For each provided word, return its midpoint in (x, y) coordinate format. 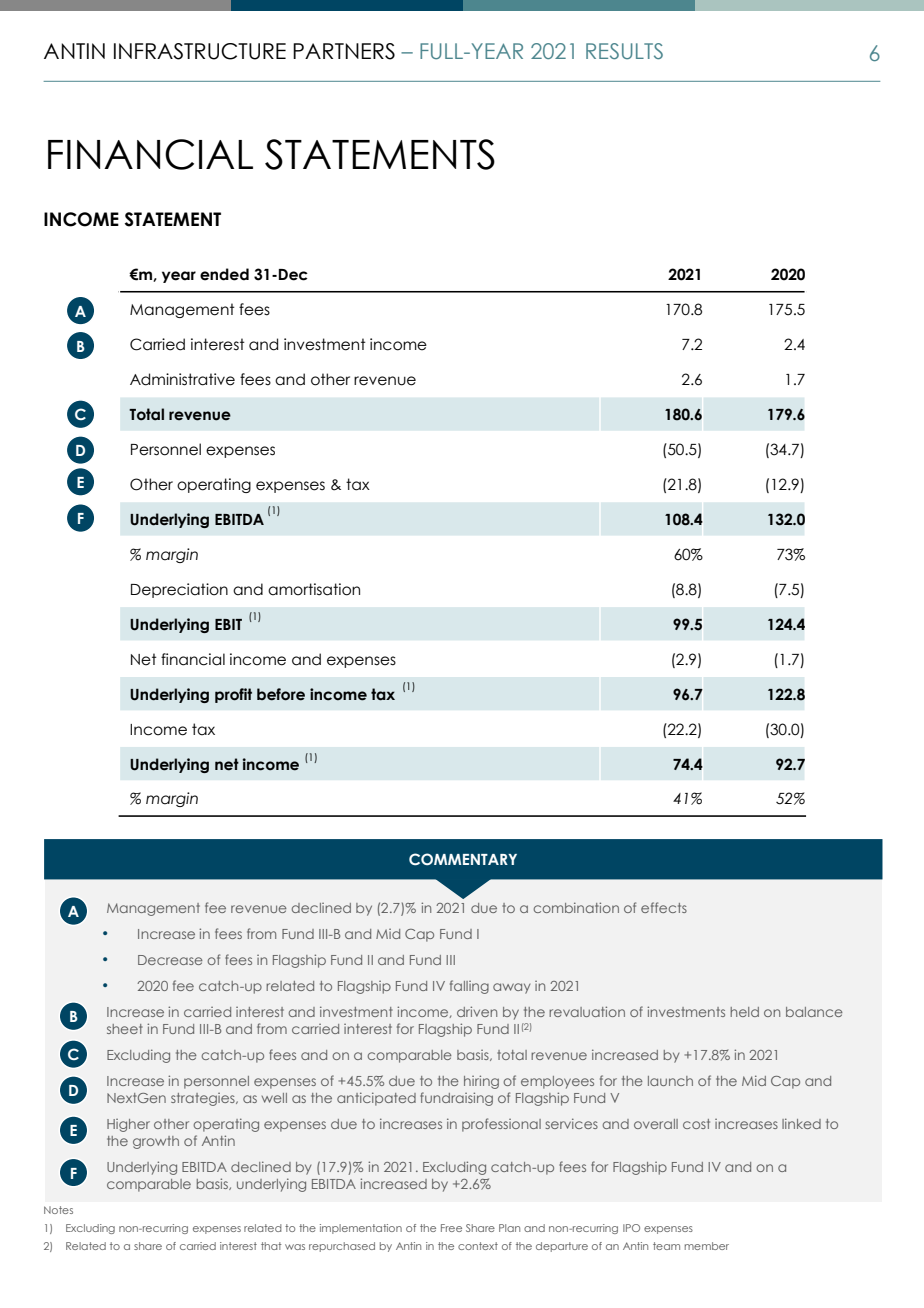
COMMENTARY (463, 859)
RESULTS (624, 51)
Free (451, 1228)
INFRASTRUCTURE (200, 51)
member (707, 1246)
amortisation (314, 589)
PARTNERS (344, 51)
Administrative (182, 379)
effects (664, 907)
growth (156, 1142)
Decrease (170, 960)
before (281, 694)
